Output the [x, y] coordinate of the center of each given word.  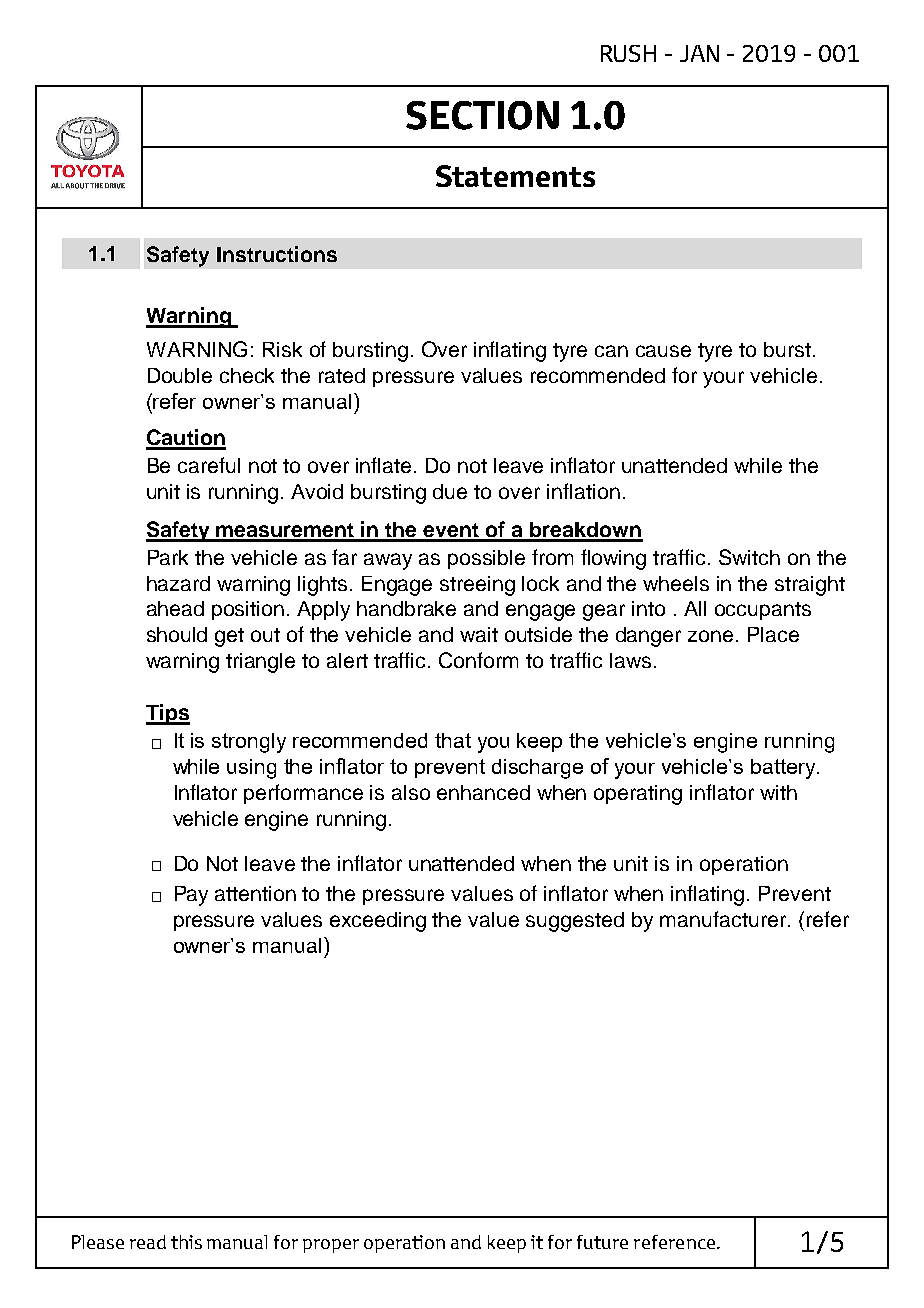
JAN [699, 53]
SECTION [482, 115]
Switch [749, 557]
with [778, 792]
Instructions [277, 254]
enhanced [483, 792]
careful [209, 465]
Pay [191, 896]
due [450, 491]
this [186, 1242]
